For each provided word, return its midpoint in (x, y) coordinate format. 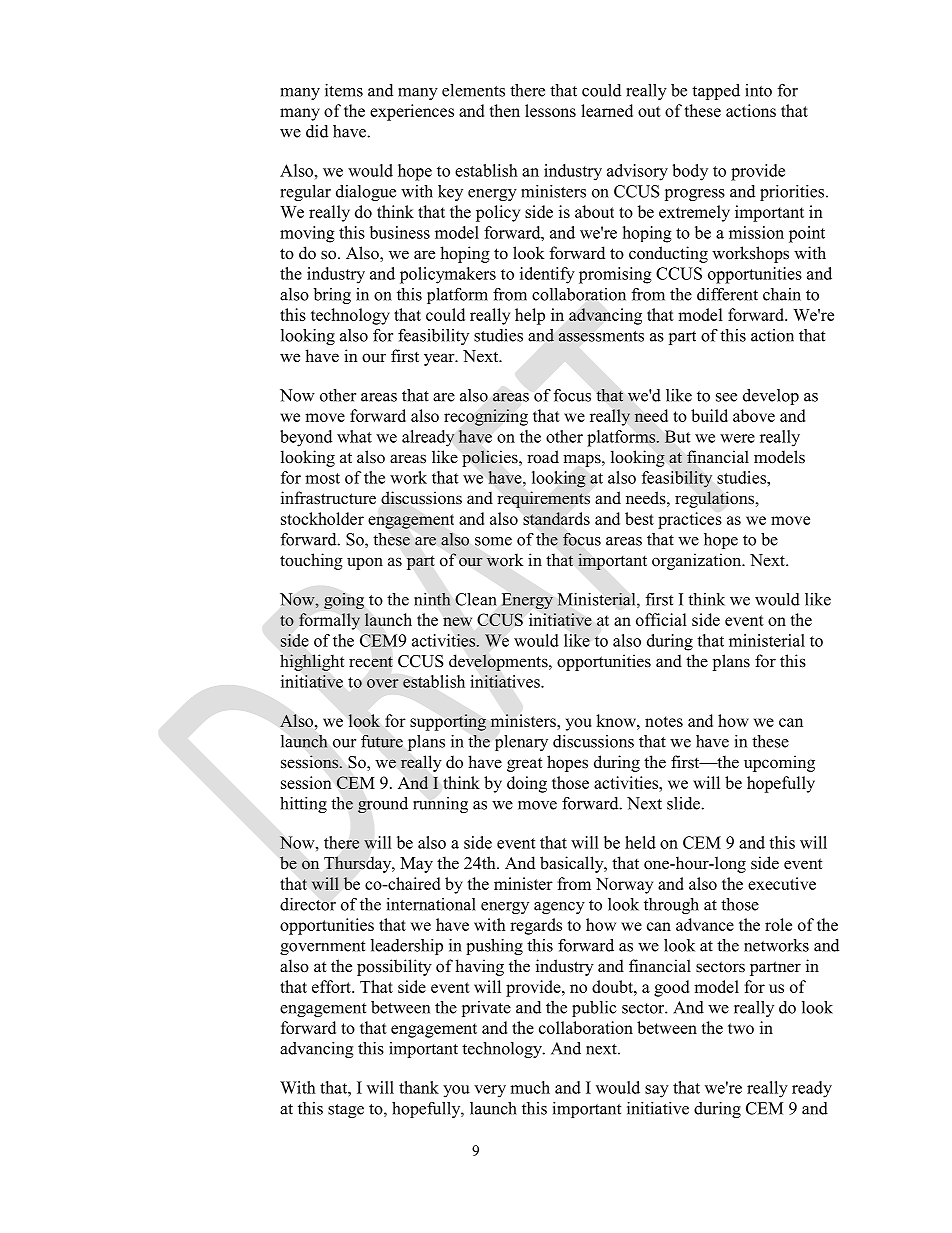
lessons (550, 110)
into (758, 90)
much (530, 1087)
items (344, 90)
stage (346, 1111)
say (657, 1091)
